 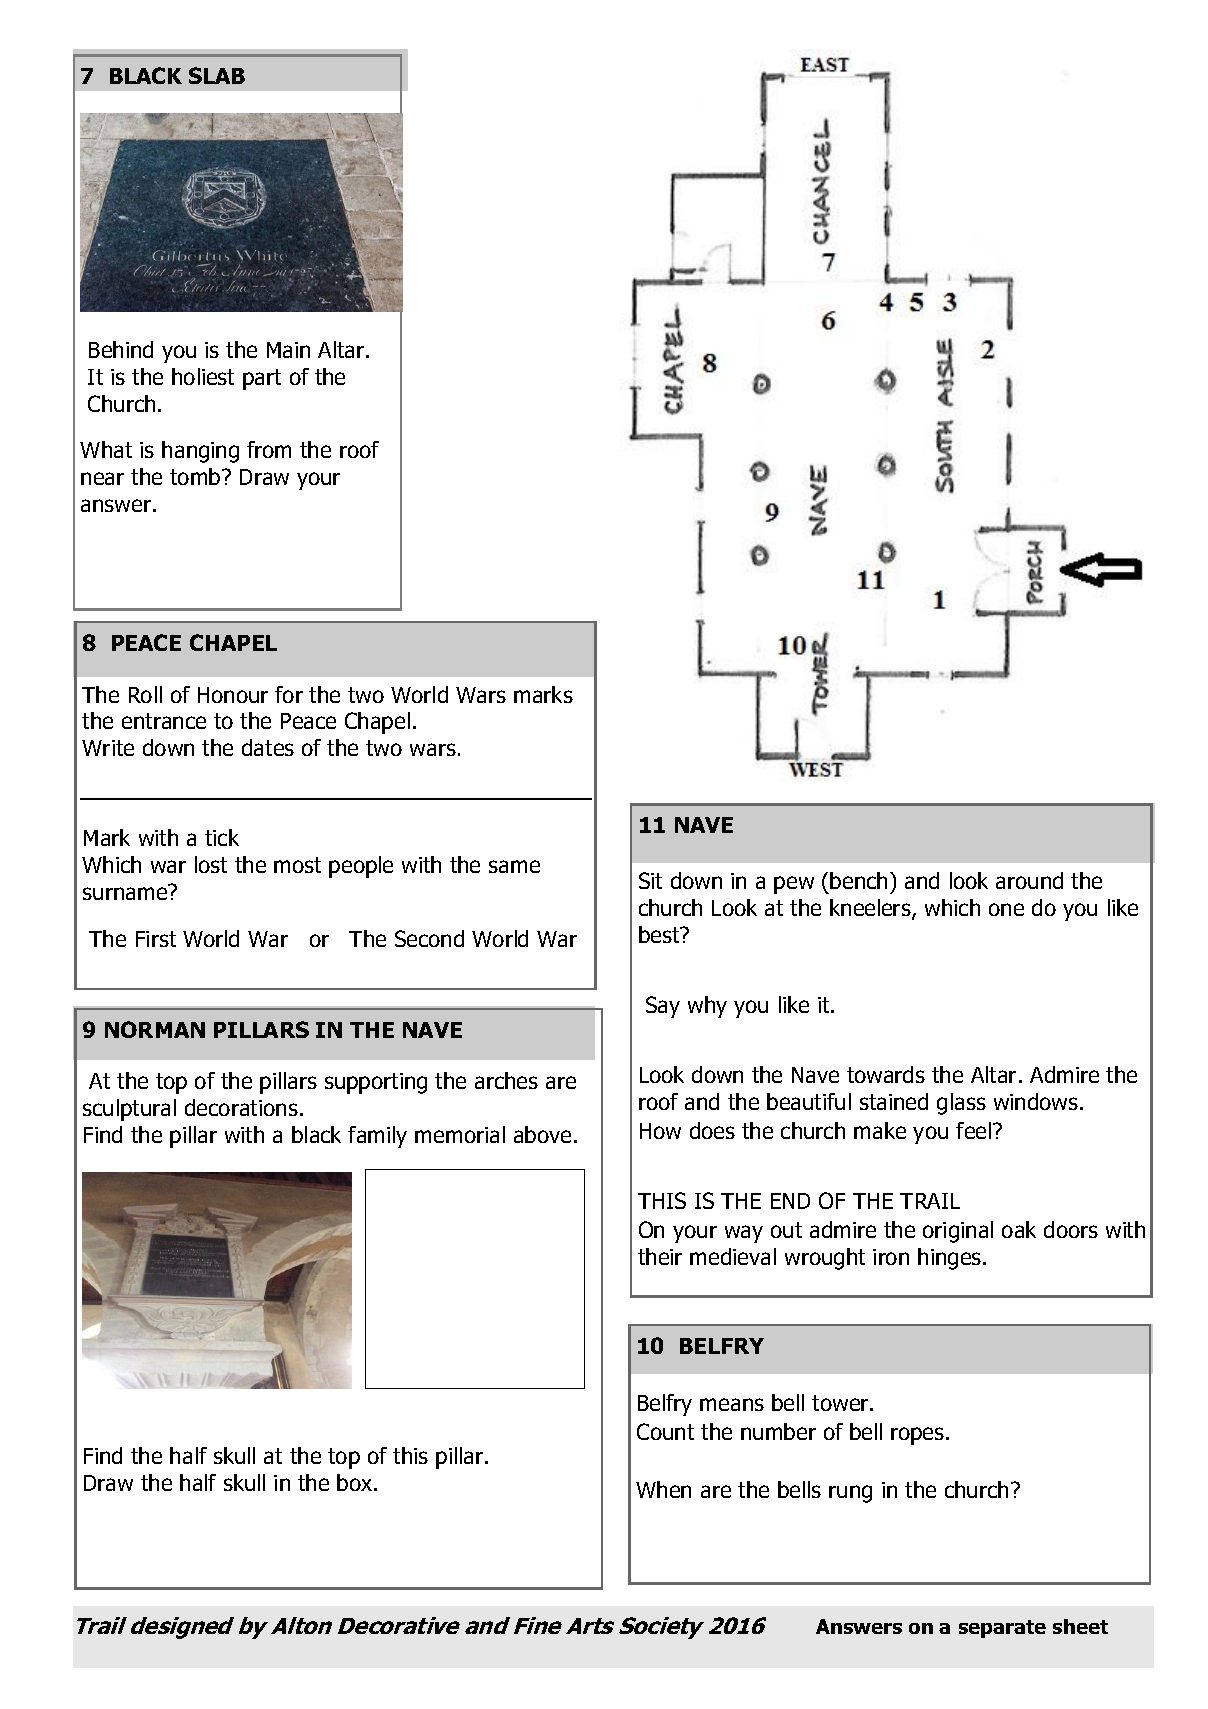 What do you see at coordinates (663, 1489) in the screenshot?
I see `When` at bounding box center [663, 1489].
